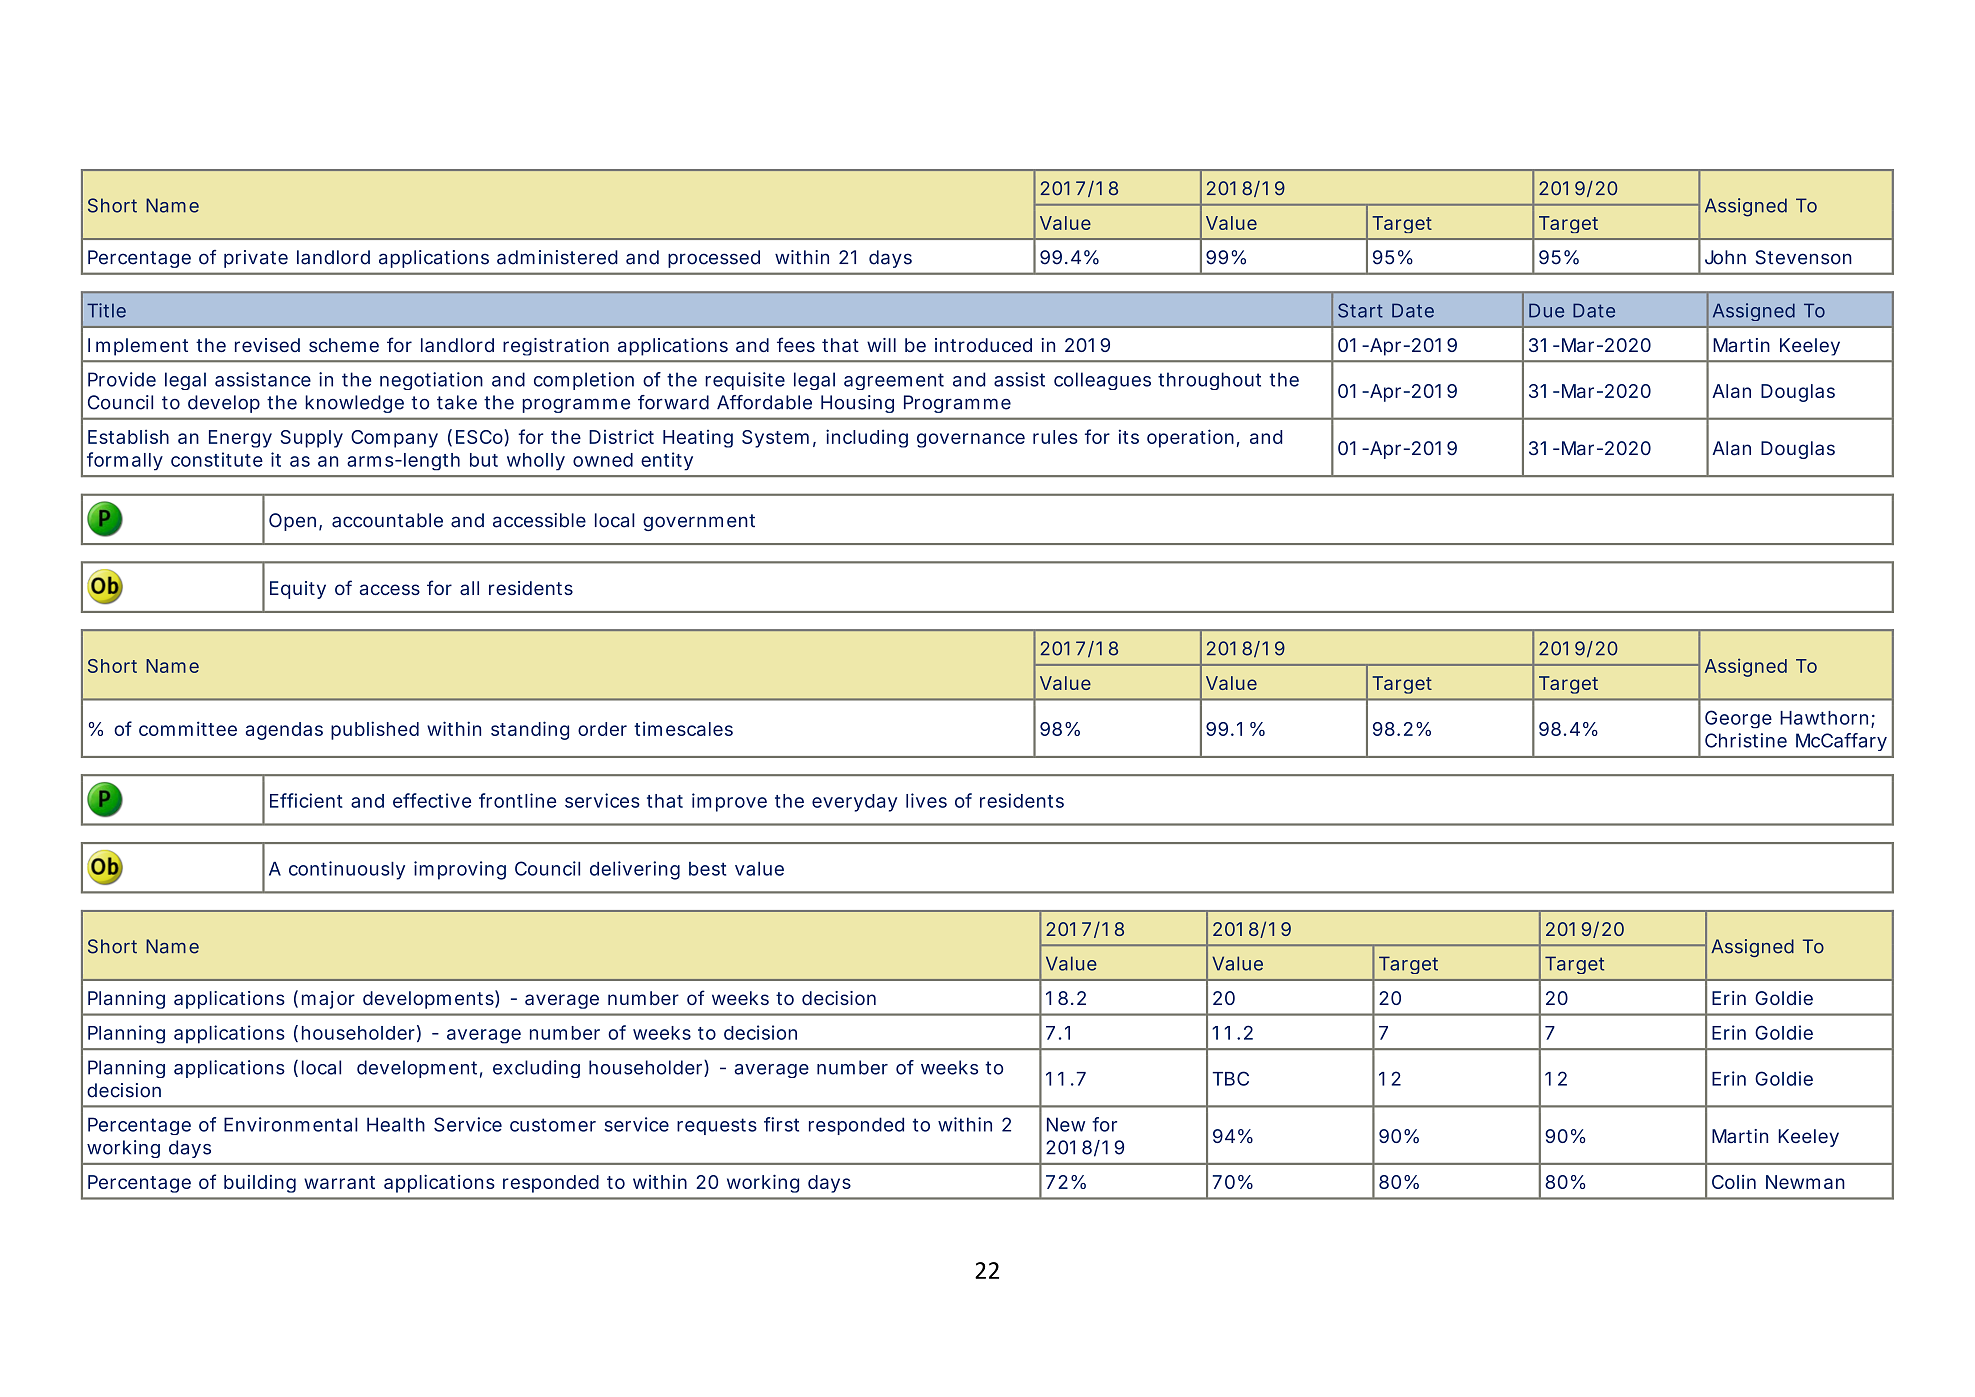 The height and width of the screenshot is (1397, 1975). What do you see at coordinates (781, 1124) in the screenshot?
I see `first` at bounding box center [781, 1124].
